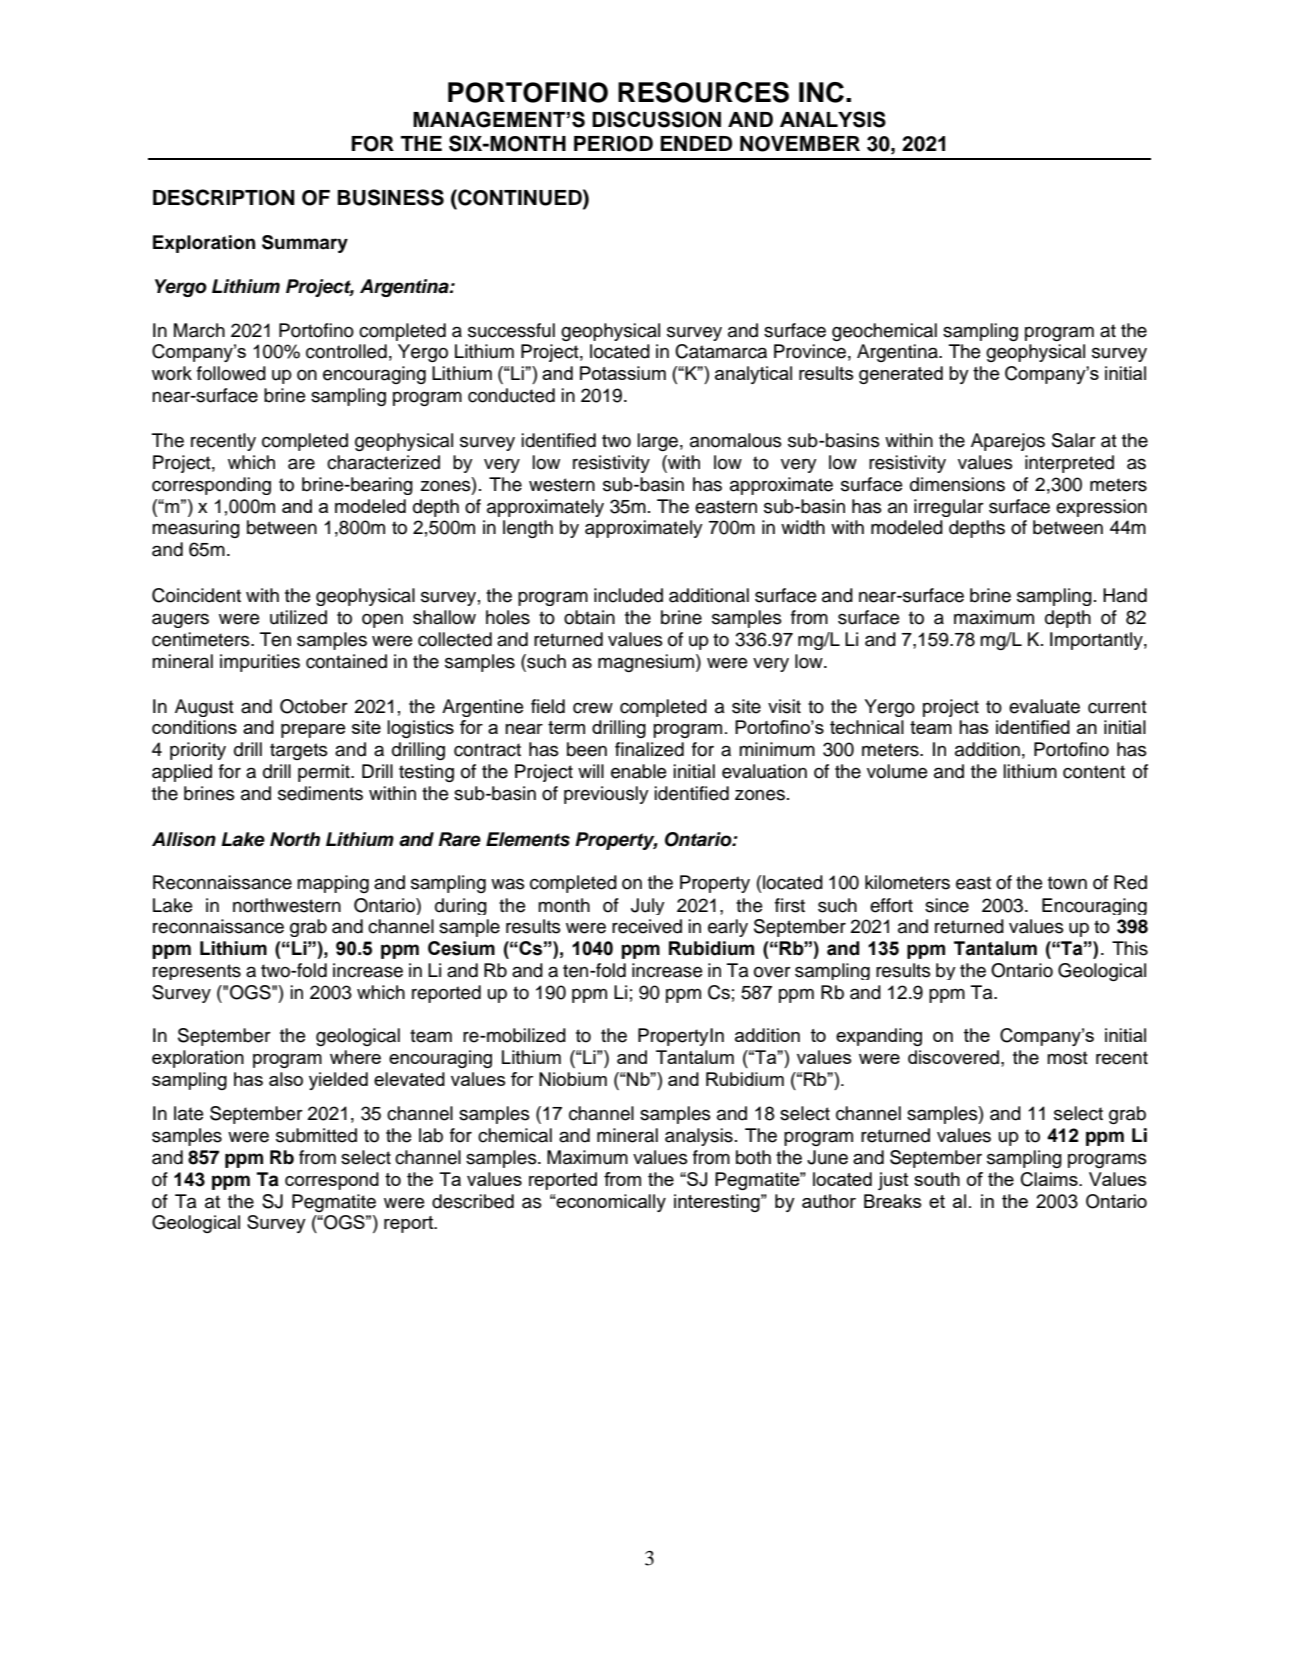 The width and height of the image is (1290, 1669). Describe the element at coordinates (260, 663) in the image. I see `impurities` at that location.
